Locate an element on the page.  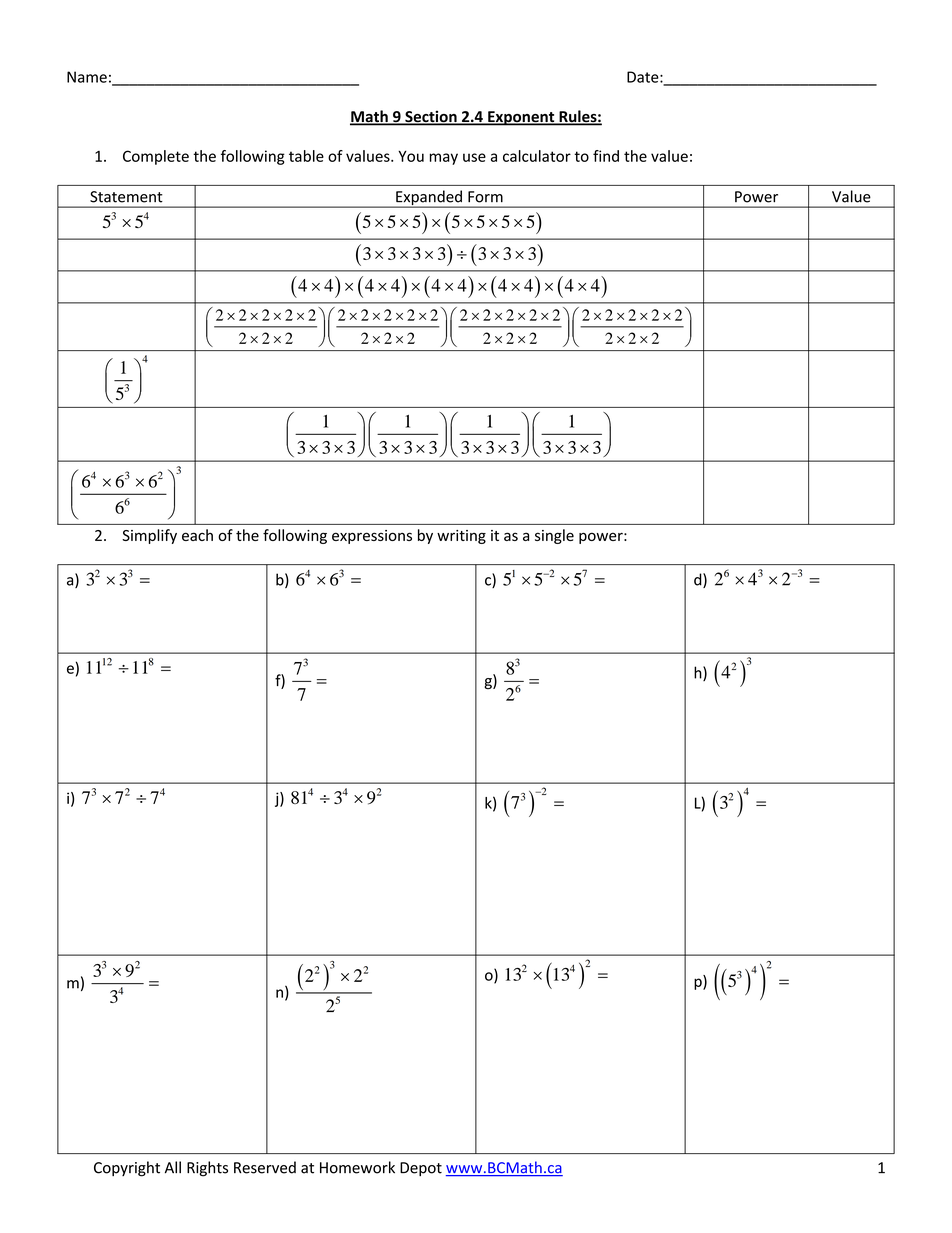
Complete is located at coordinates (156, 157).
